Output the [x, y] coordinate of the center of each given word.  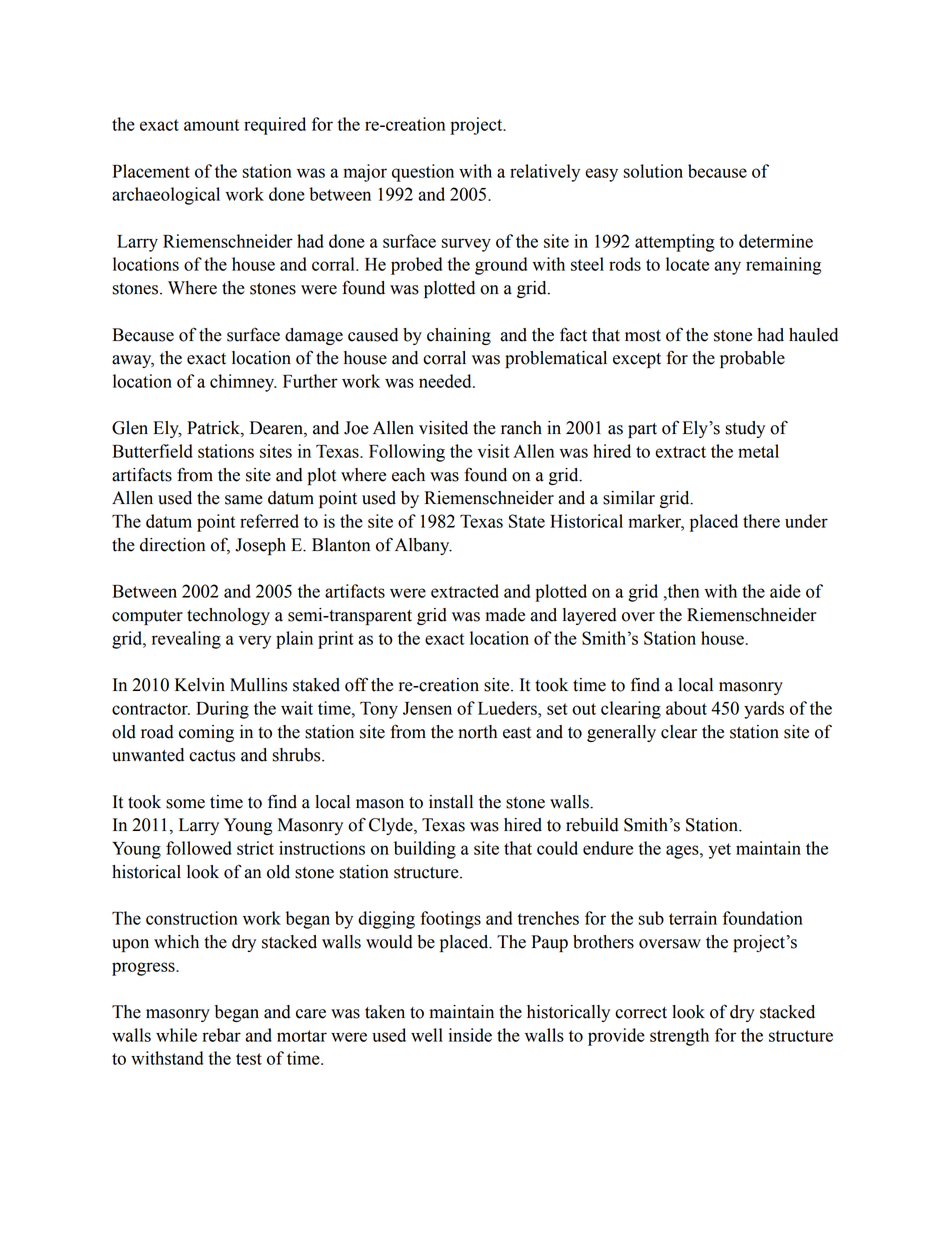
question [423, 173]
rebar [221, 1035]
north [477, 732]
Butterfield [153, 451]
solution [653, 171]
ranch [521, 428]
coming [206, 733]
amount [211, 125]
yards [764, 710]
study [745, 429]
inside [470, 1035]
